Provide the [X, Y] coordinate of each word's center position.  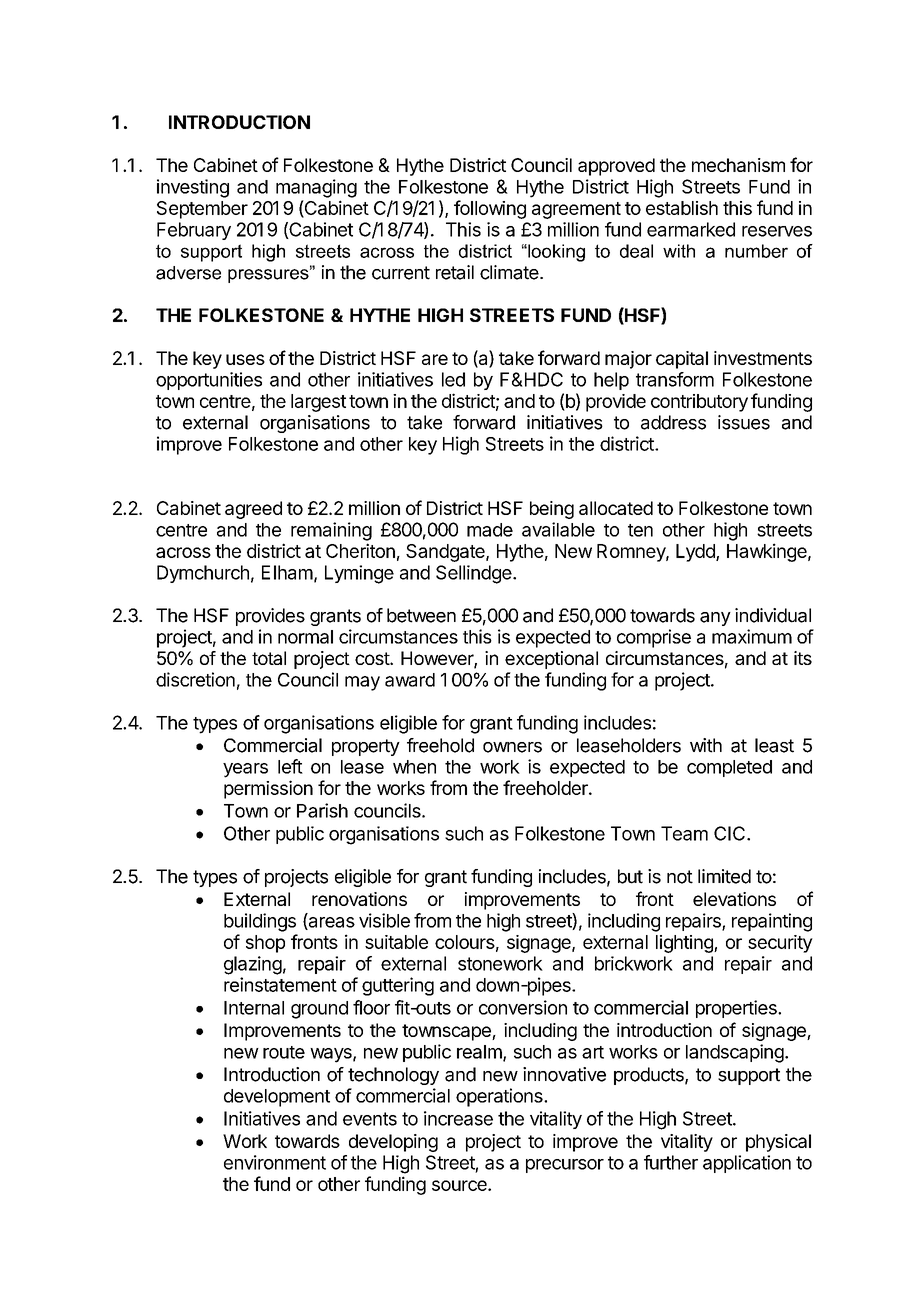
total [269, 658]
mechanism [738, 165]
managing [316, 188]
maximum [752, 636]
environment [275, 1162]
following [490, 209]
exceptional [551, 660]
